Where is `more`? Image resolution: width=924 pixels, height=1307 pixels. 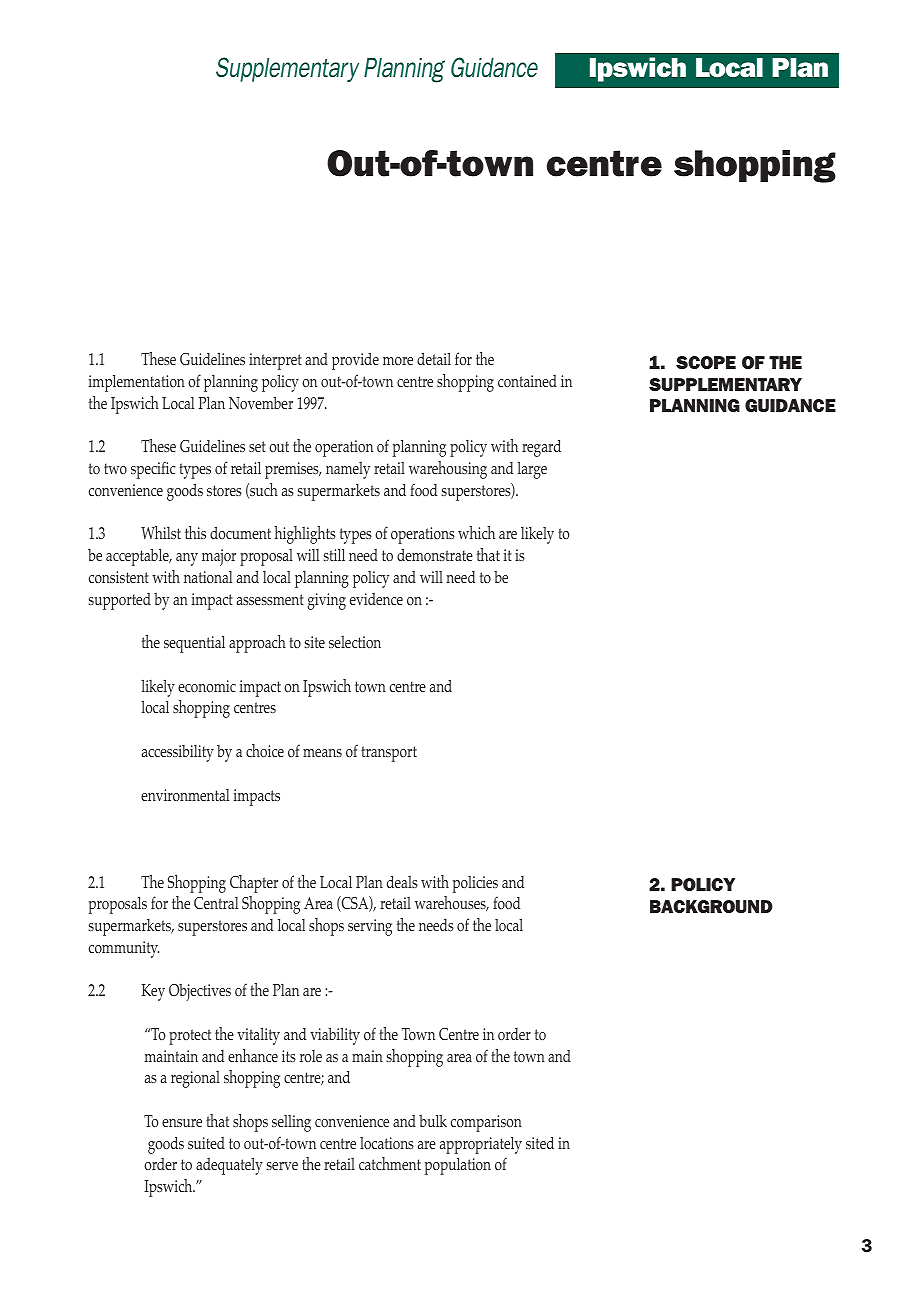 more is located at coordinates (398, 361).
